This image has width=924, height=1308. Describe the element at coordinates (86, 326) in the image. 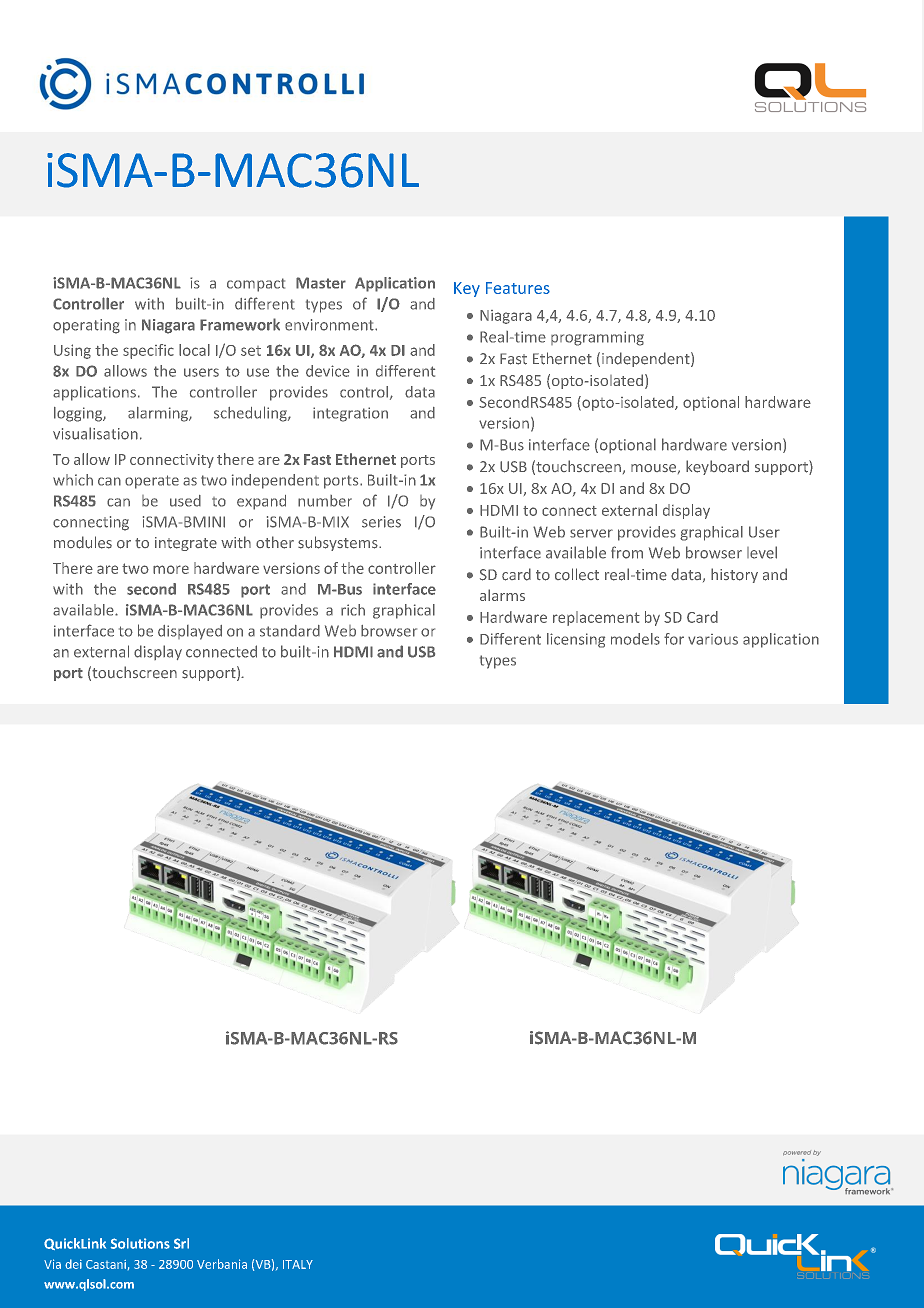

I see `operating` at that location.
